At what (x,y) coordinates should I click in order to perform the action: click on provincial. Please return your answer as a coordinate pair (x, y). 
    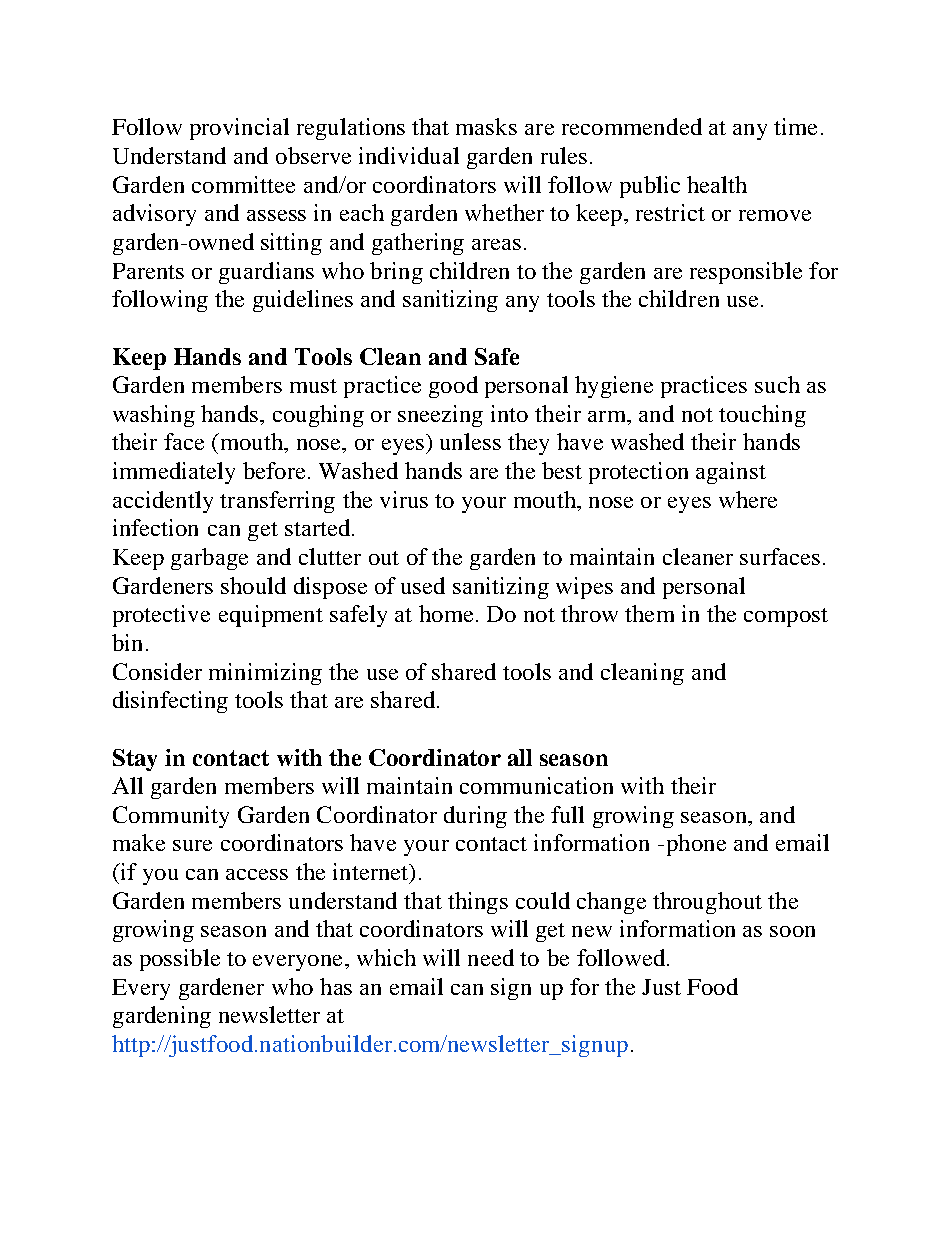
    Looking at the image, I should click on (239, 129).
